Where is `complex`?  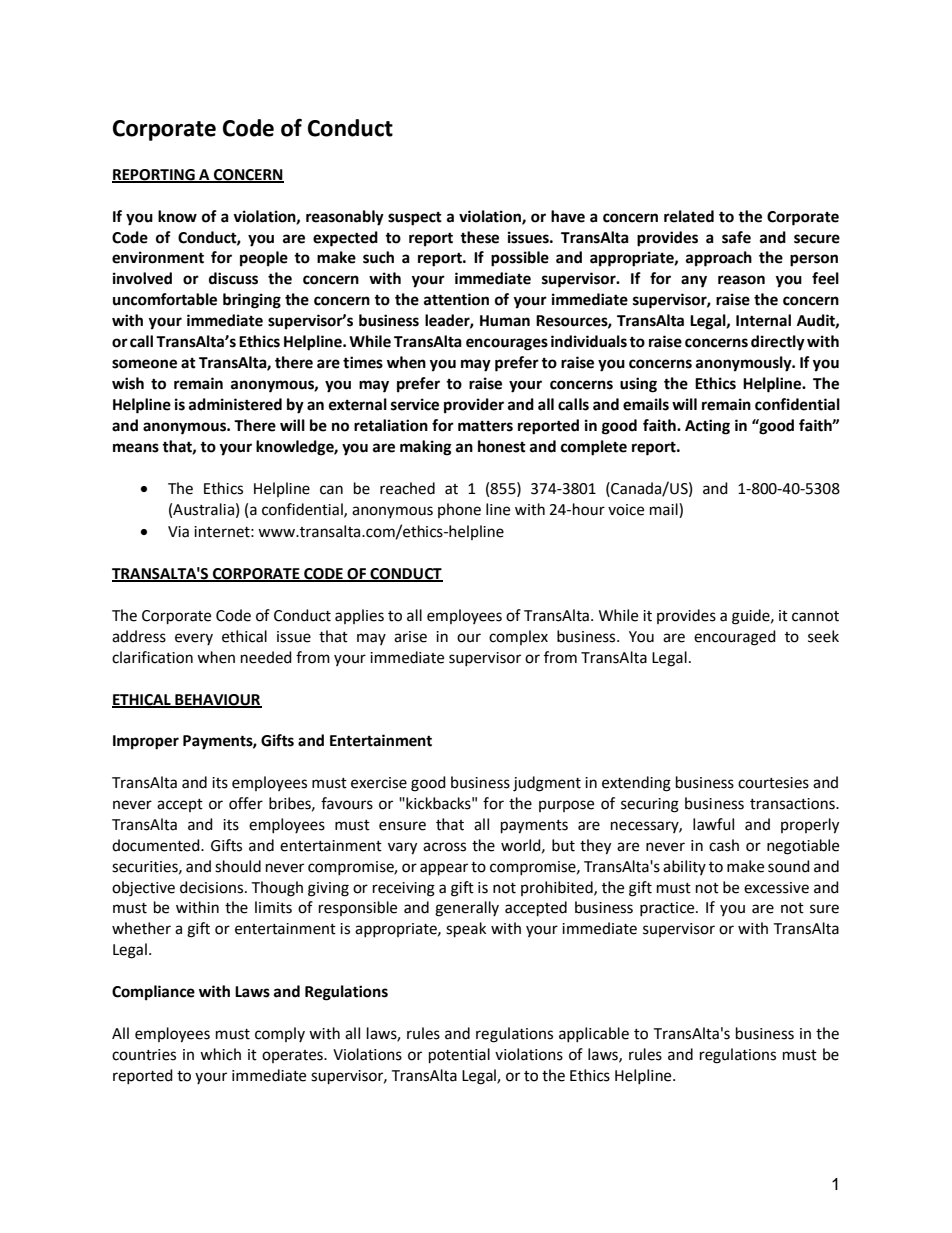 complex is located at coordinates (518, 637).
